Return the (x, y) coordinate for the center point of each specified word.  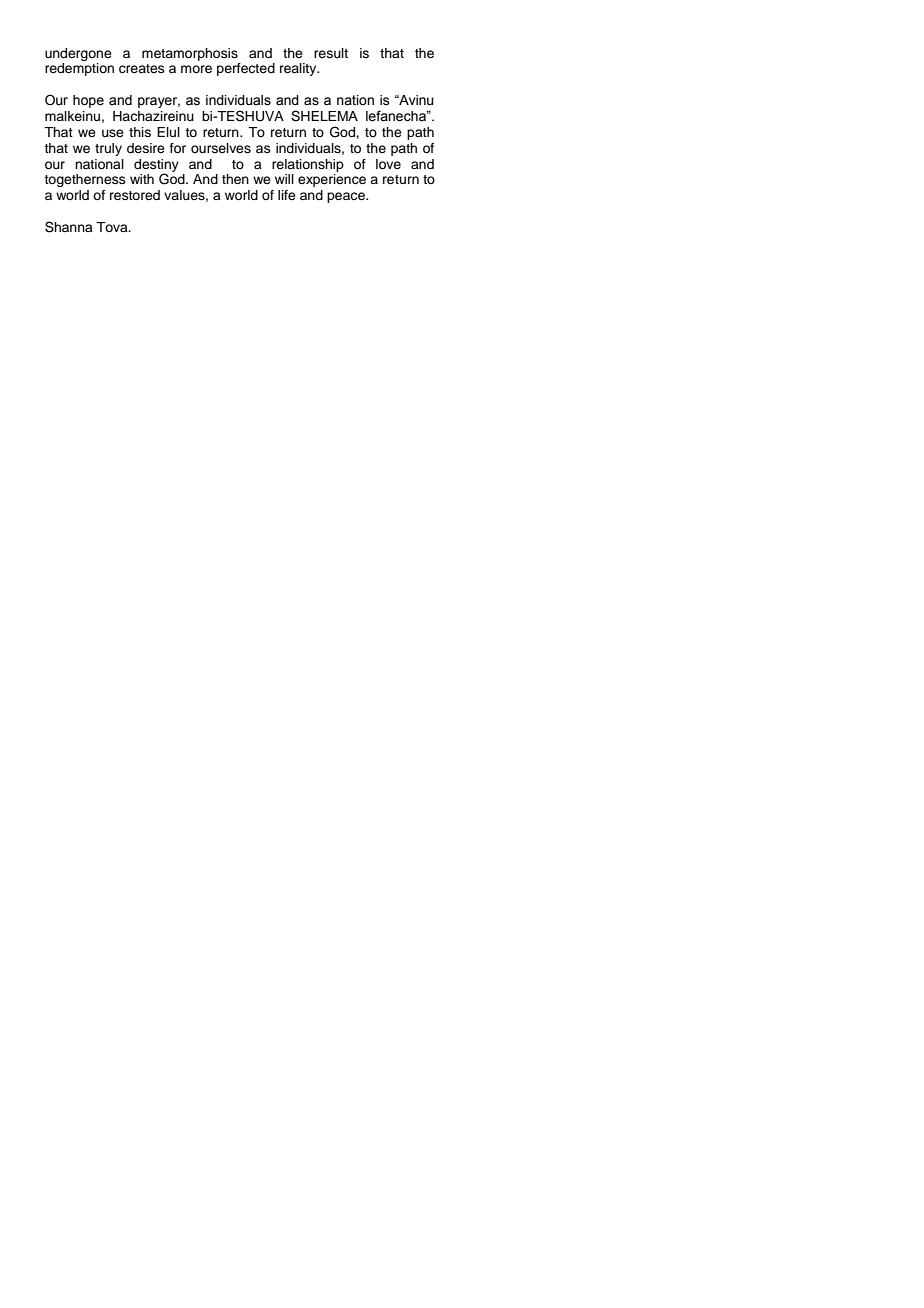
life (287, 195)
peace (347, 197)
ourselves (221, 148)
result (331, 53)
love (388, 164)
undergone (78, 54)
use (113, 133)
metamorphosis (190, 54)
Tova (113, 227)
